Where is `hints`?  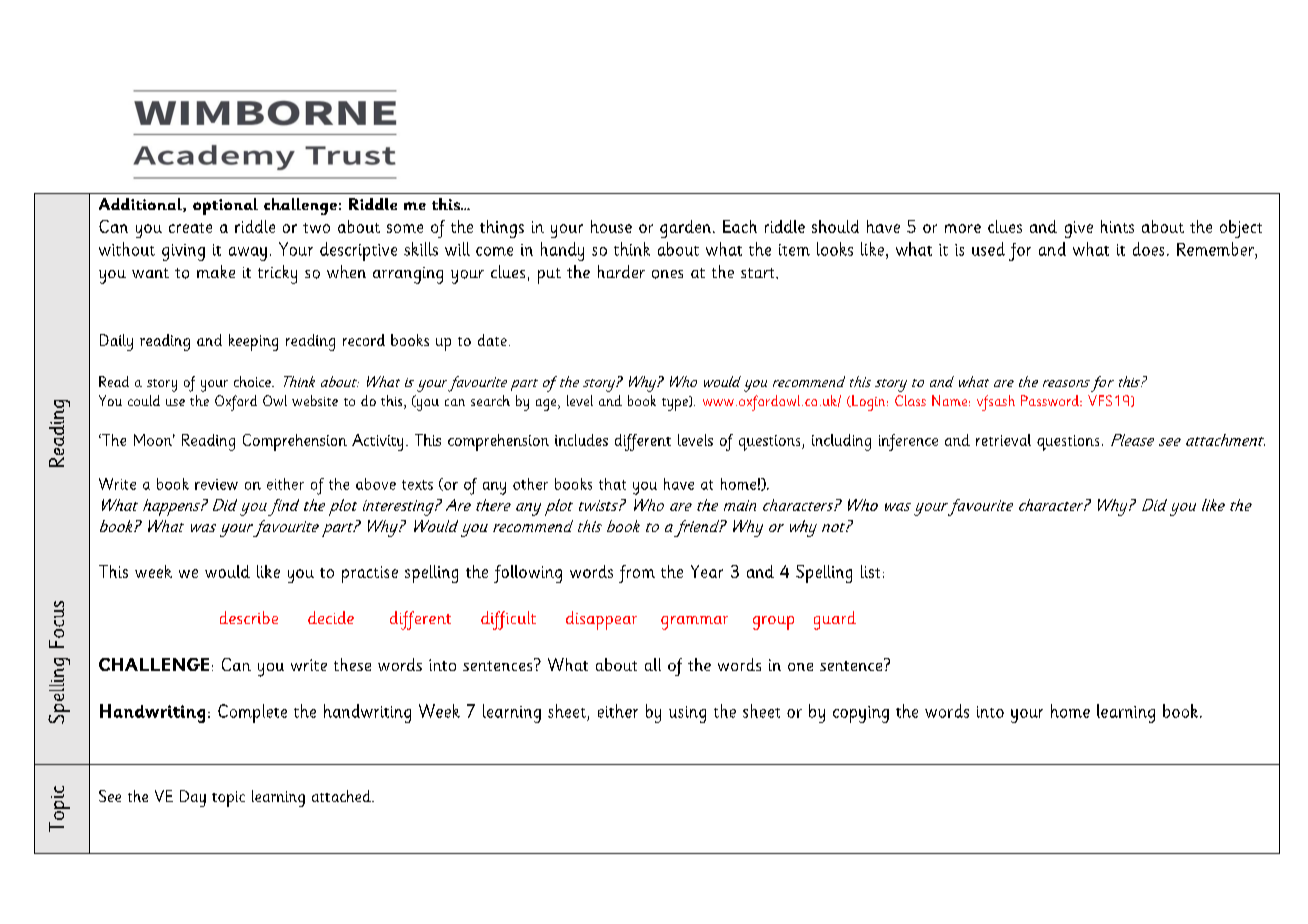 hints is located at coordinates (1117, 226).
